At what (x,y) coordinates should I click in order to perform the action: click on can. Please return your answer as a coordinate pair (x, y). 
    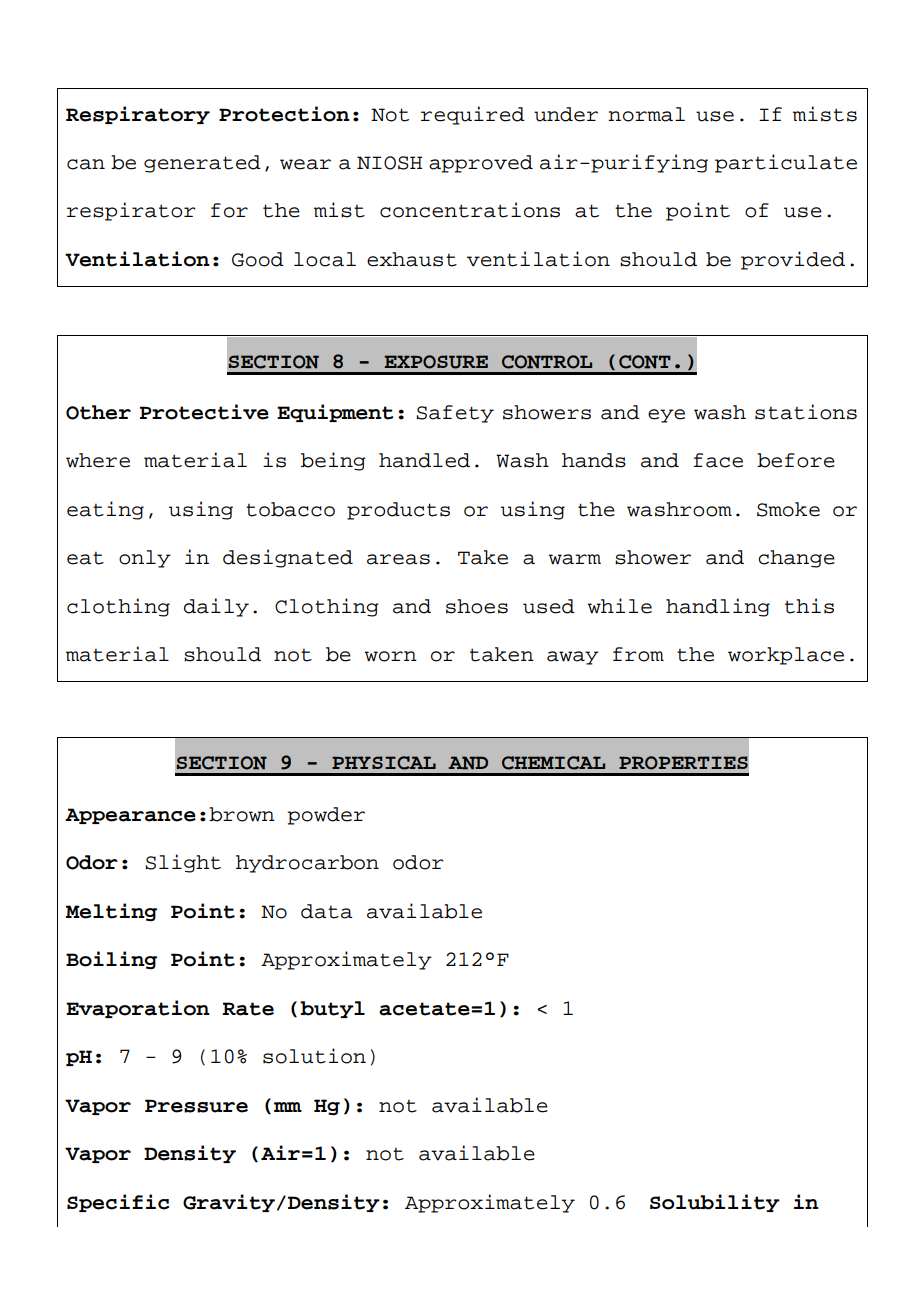
    Looking at the image, I should click on (86, 164).
